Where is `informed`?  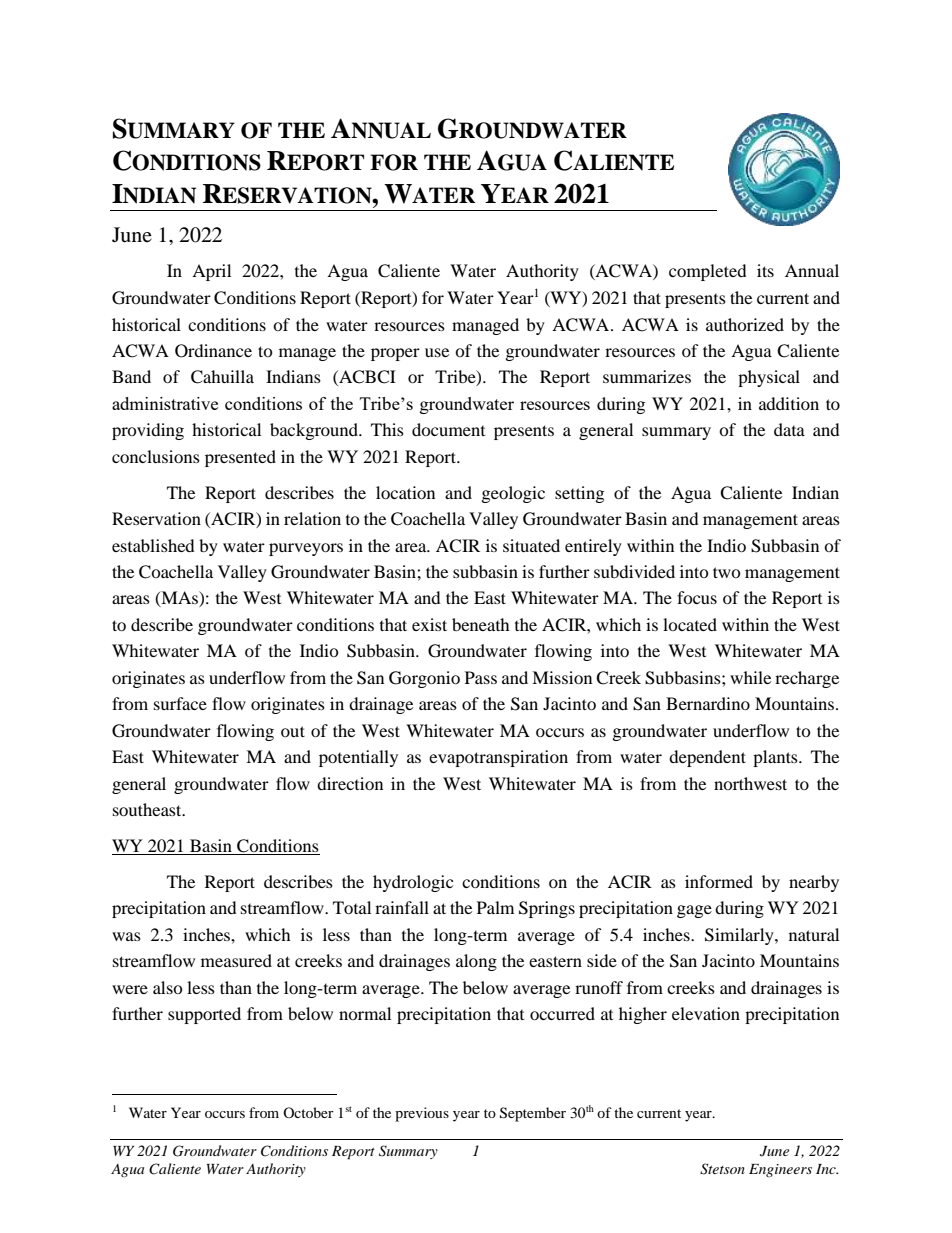 informed is located at coordinates (719, 881).
